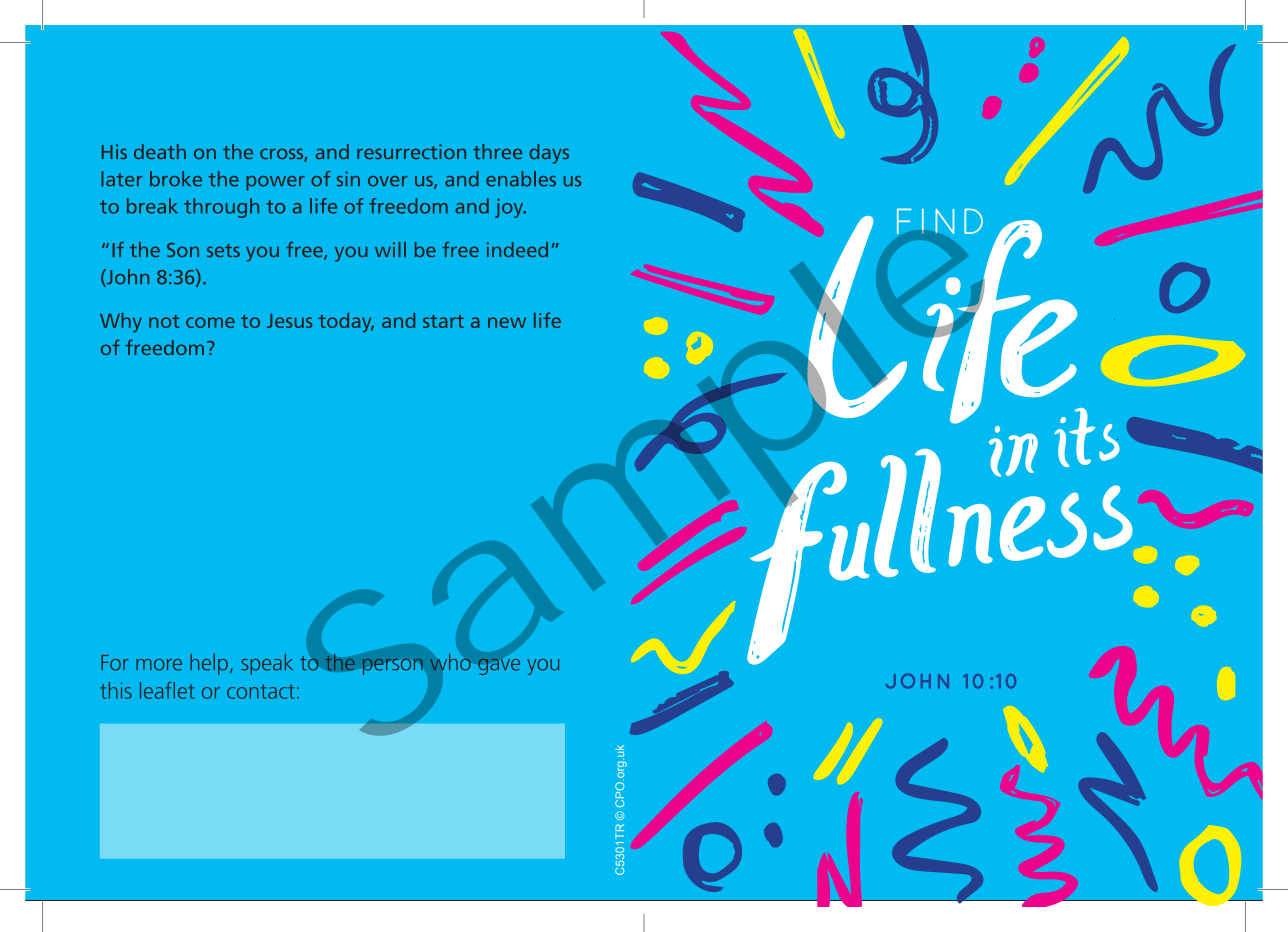 The image size is (1288, 932). I want to click on days, so click(549, 154).
